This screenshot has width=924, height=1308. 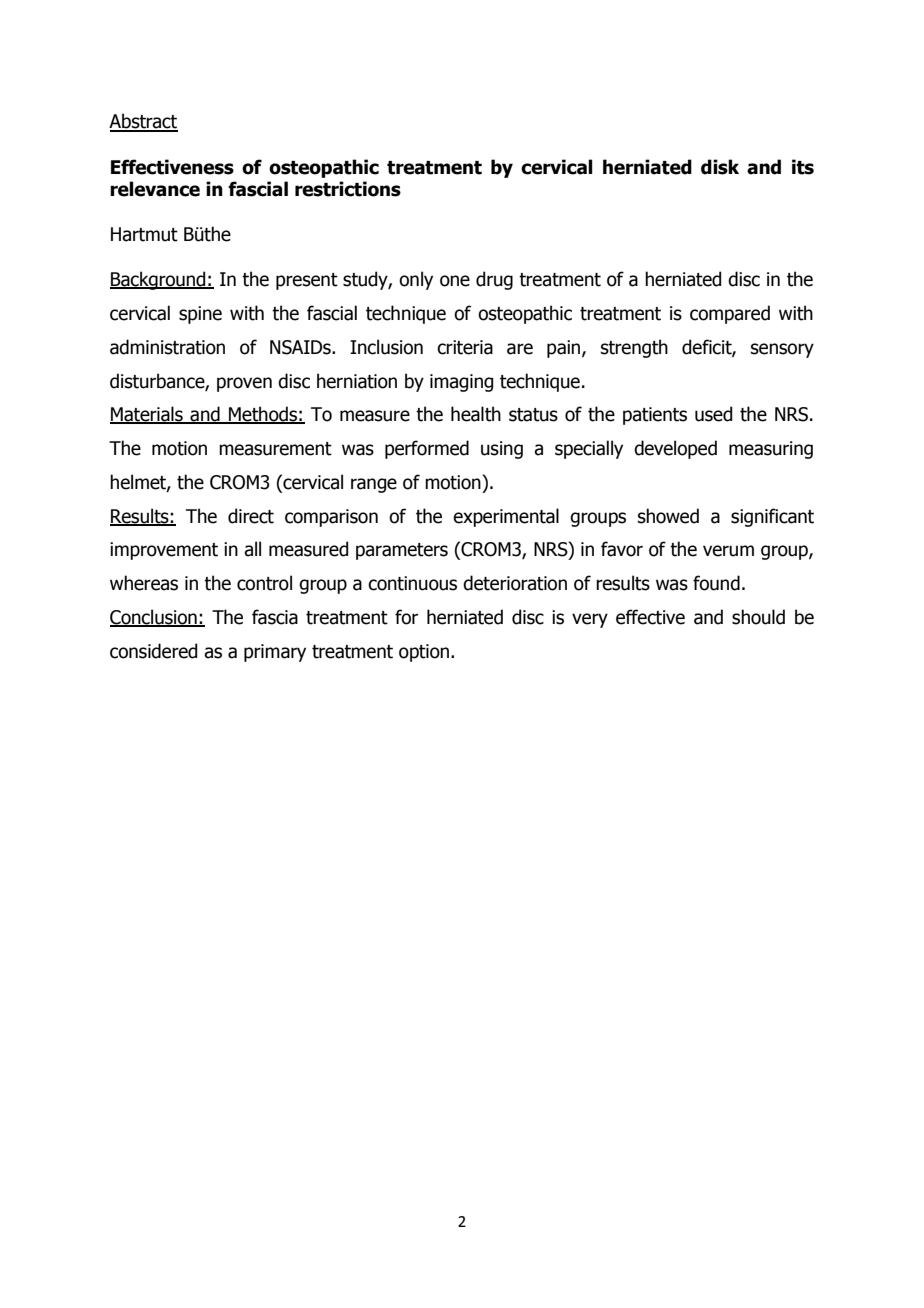 What do you see at coordinates (244, 384) in the screenshot?
I see `proven` at bounding box center [244, 384].
